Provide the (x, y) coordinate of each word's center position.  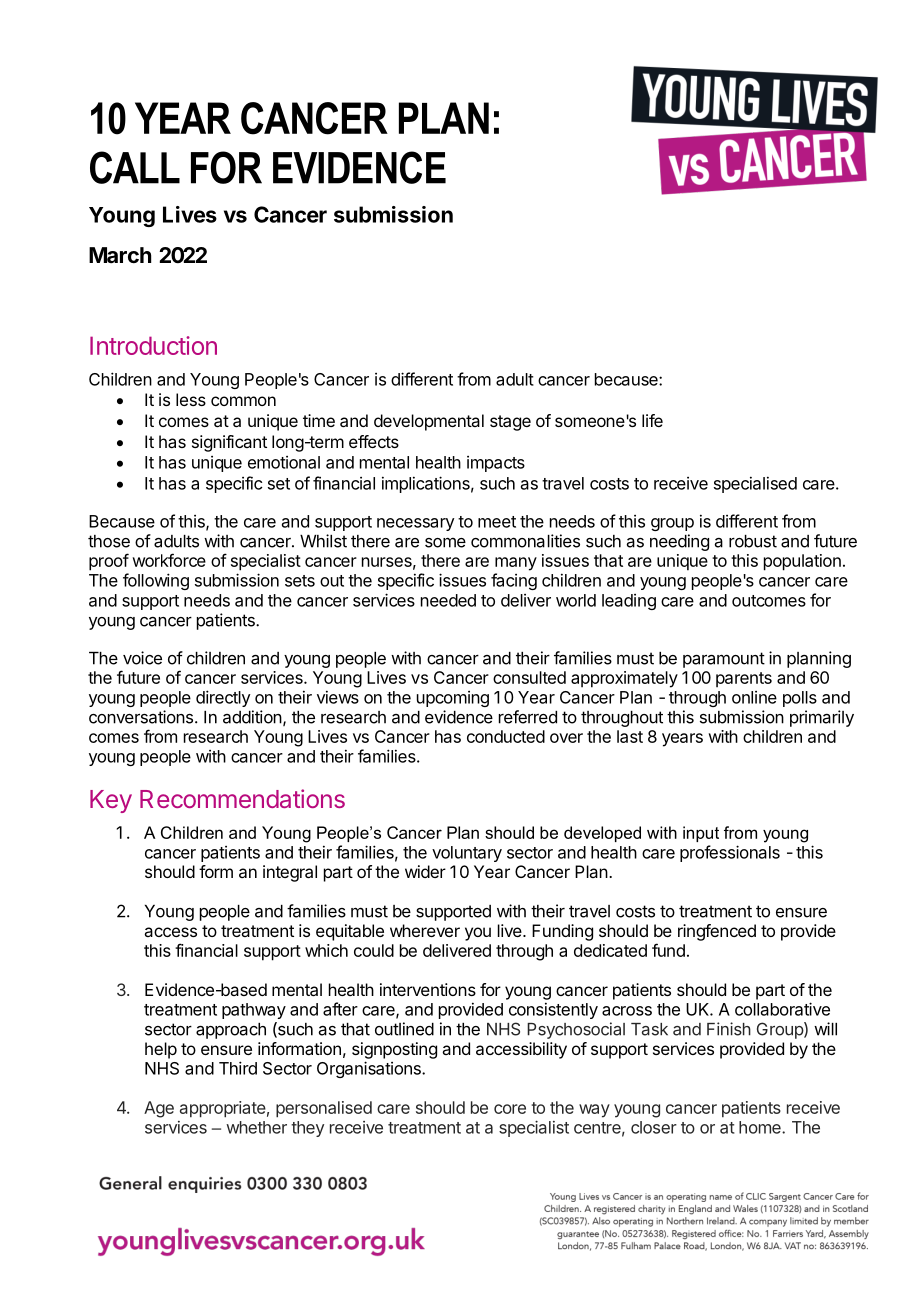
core (510, 1109)
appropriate (223, 1109)
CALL (135, 167)
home (761, 1127)
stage (510, 423)
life (652, 420)
